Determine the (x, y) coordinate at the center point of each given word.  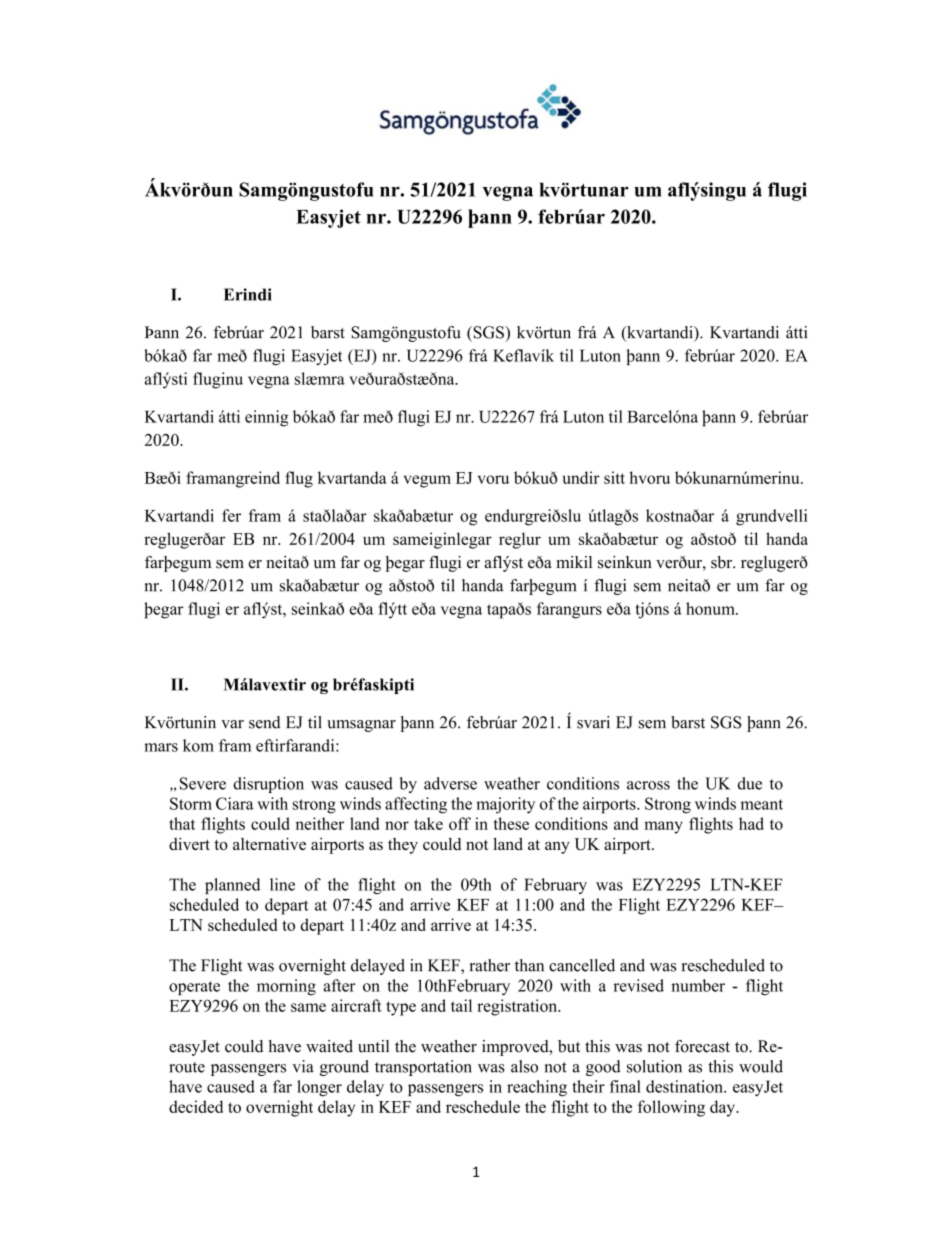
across (648, 785)
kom (198, 745)
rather (490, 965)
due (750, 783)
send (265, 722)
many (663, 827)
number (698, 985)
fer (231, 515)
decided (196, 1106)
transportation (423, 1068)
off (460, 823)
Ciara (235, 803)
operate (194, 988)
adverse (450, 783)
